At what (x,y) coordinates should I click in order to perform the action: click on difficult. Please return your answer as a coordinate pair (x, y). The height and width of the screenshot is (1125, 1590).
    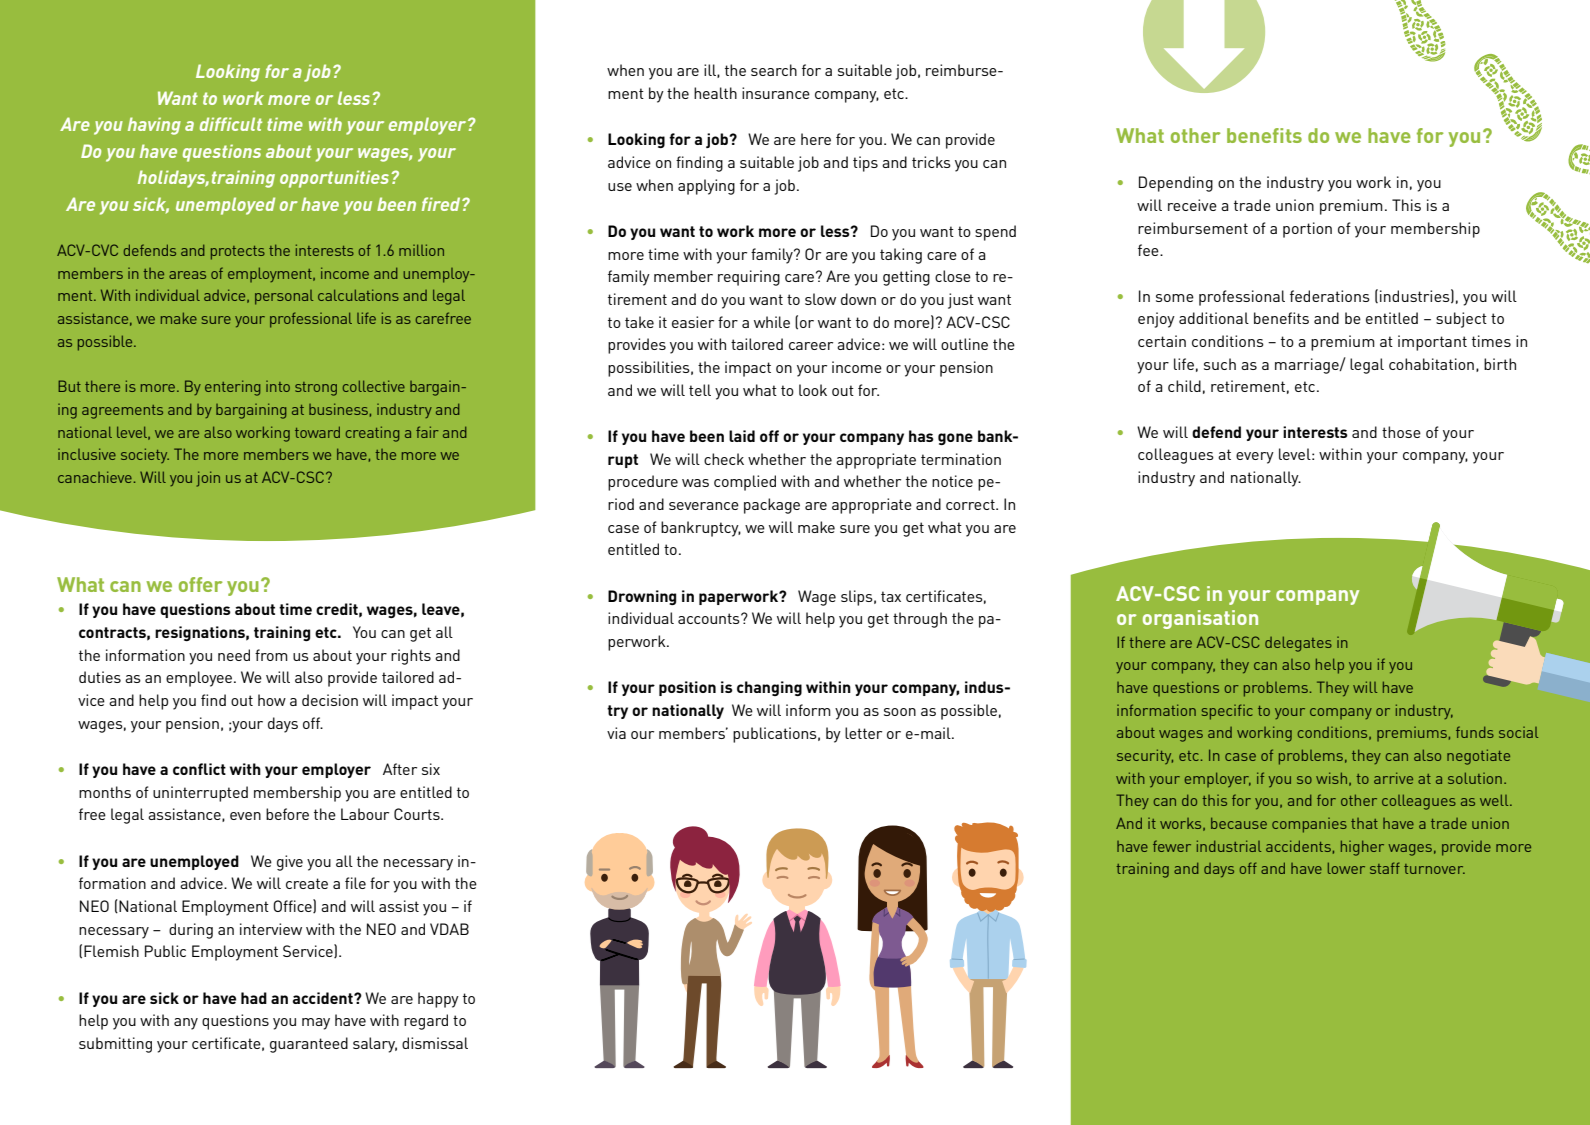
    Looking at the image, I should click on (231, 124).
